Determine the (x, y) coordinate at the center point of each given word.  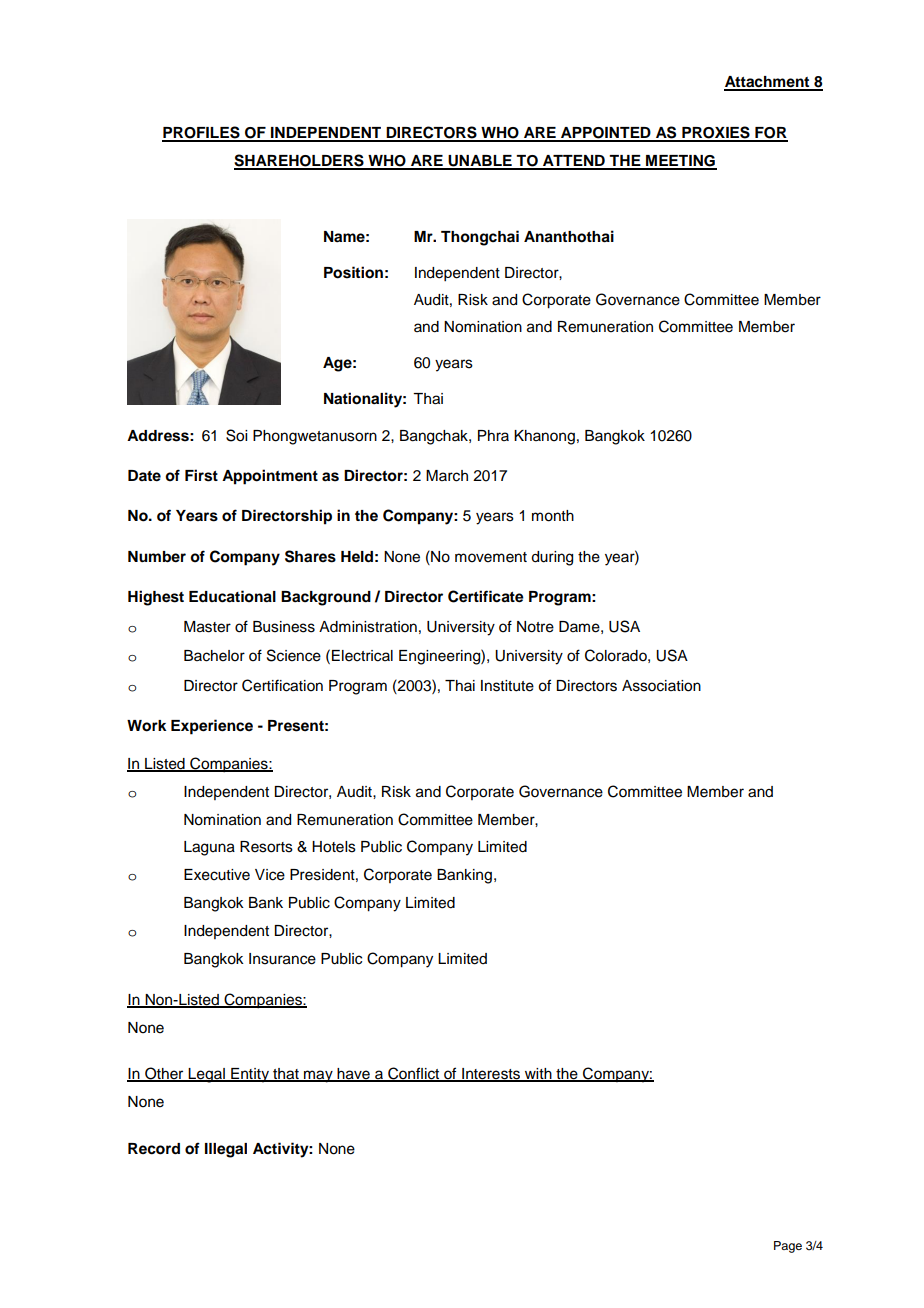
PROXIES (716, 133)
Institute (507, 686)
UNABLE (480, 162)
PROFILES (202, 133)
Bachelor (214, 656)
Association (661, 686)
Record (154, 1149)
